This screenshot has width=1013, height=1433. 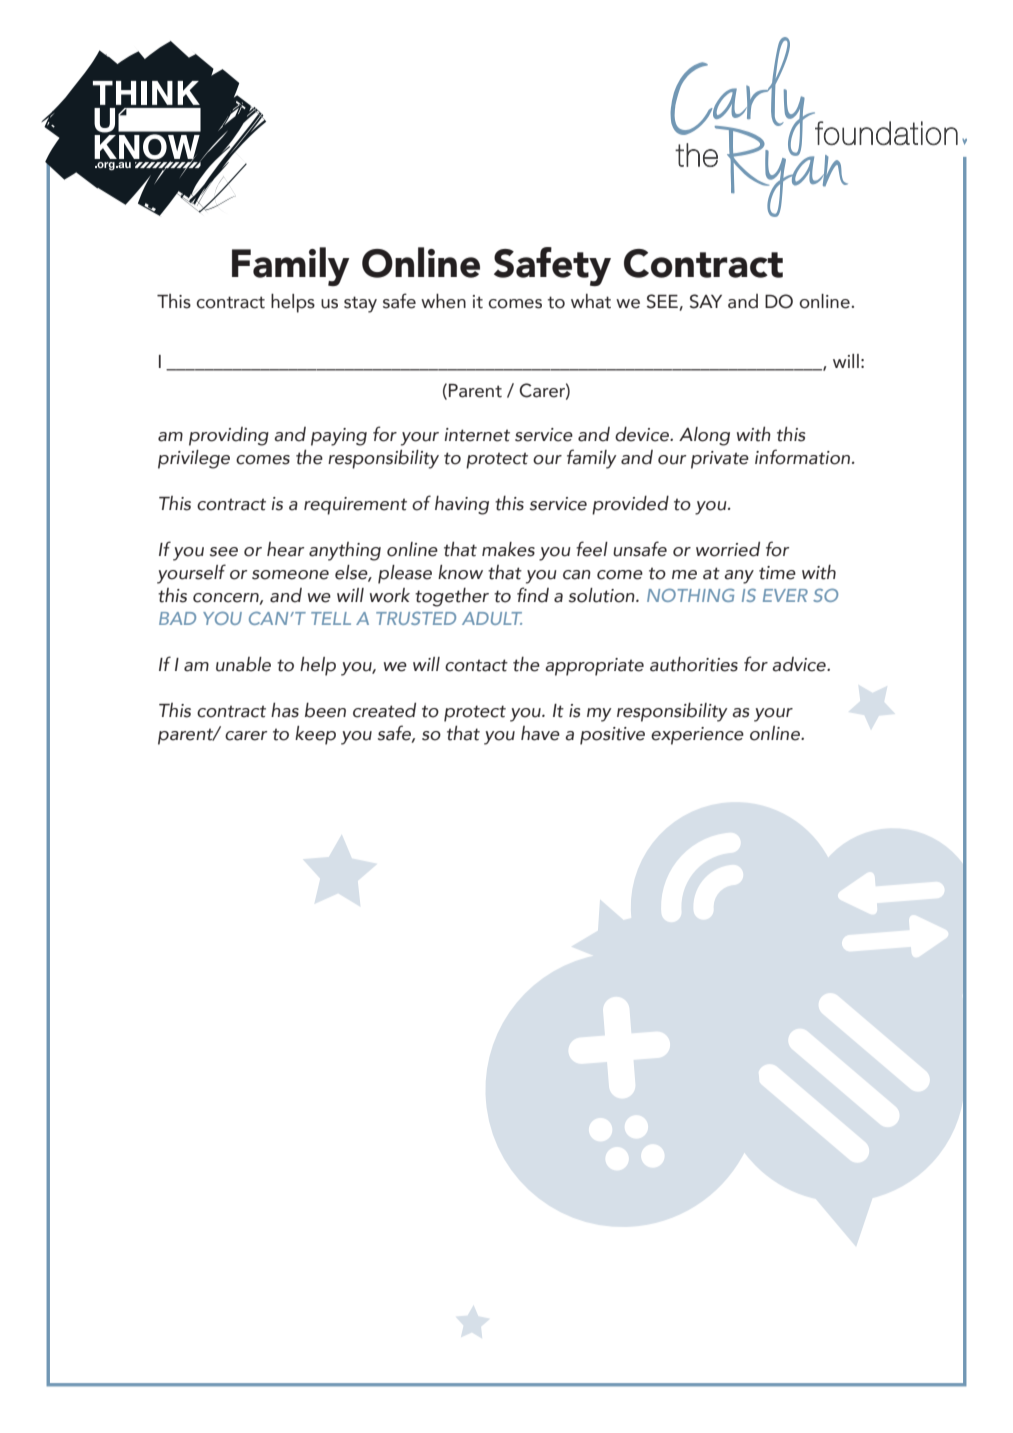 I want to click on hear, so click(x=285, y=549).
